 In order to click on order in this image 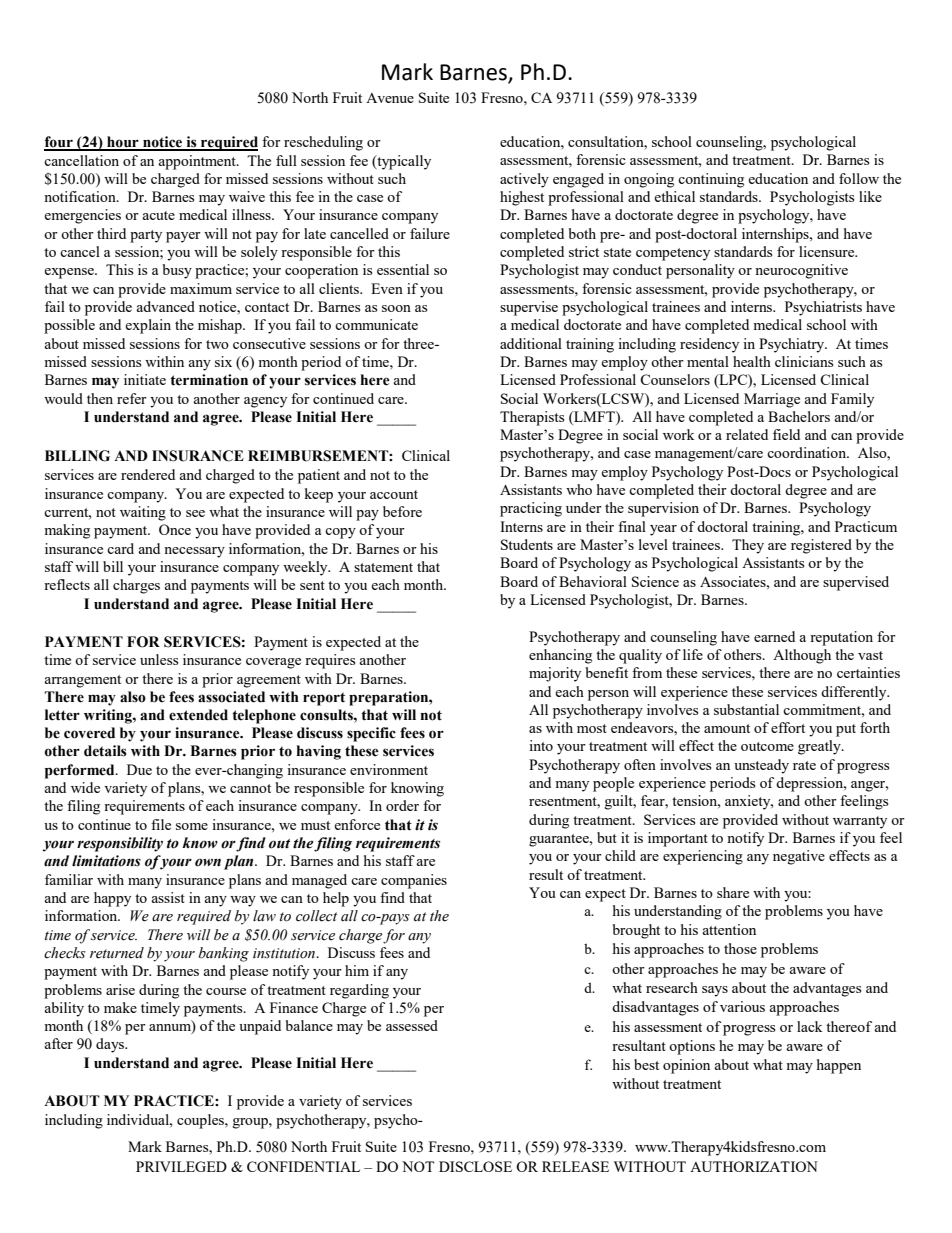, I will do `click(402, 805)`.
